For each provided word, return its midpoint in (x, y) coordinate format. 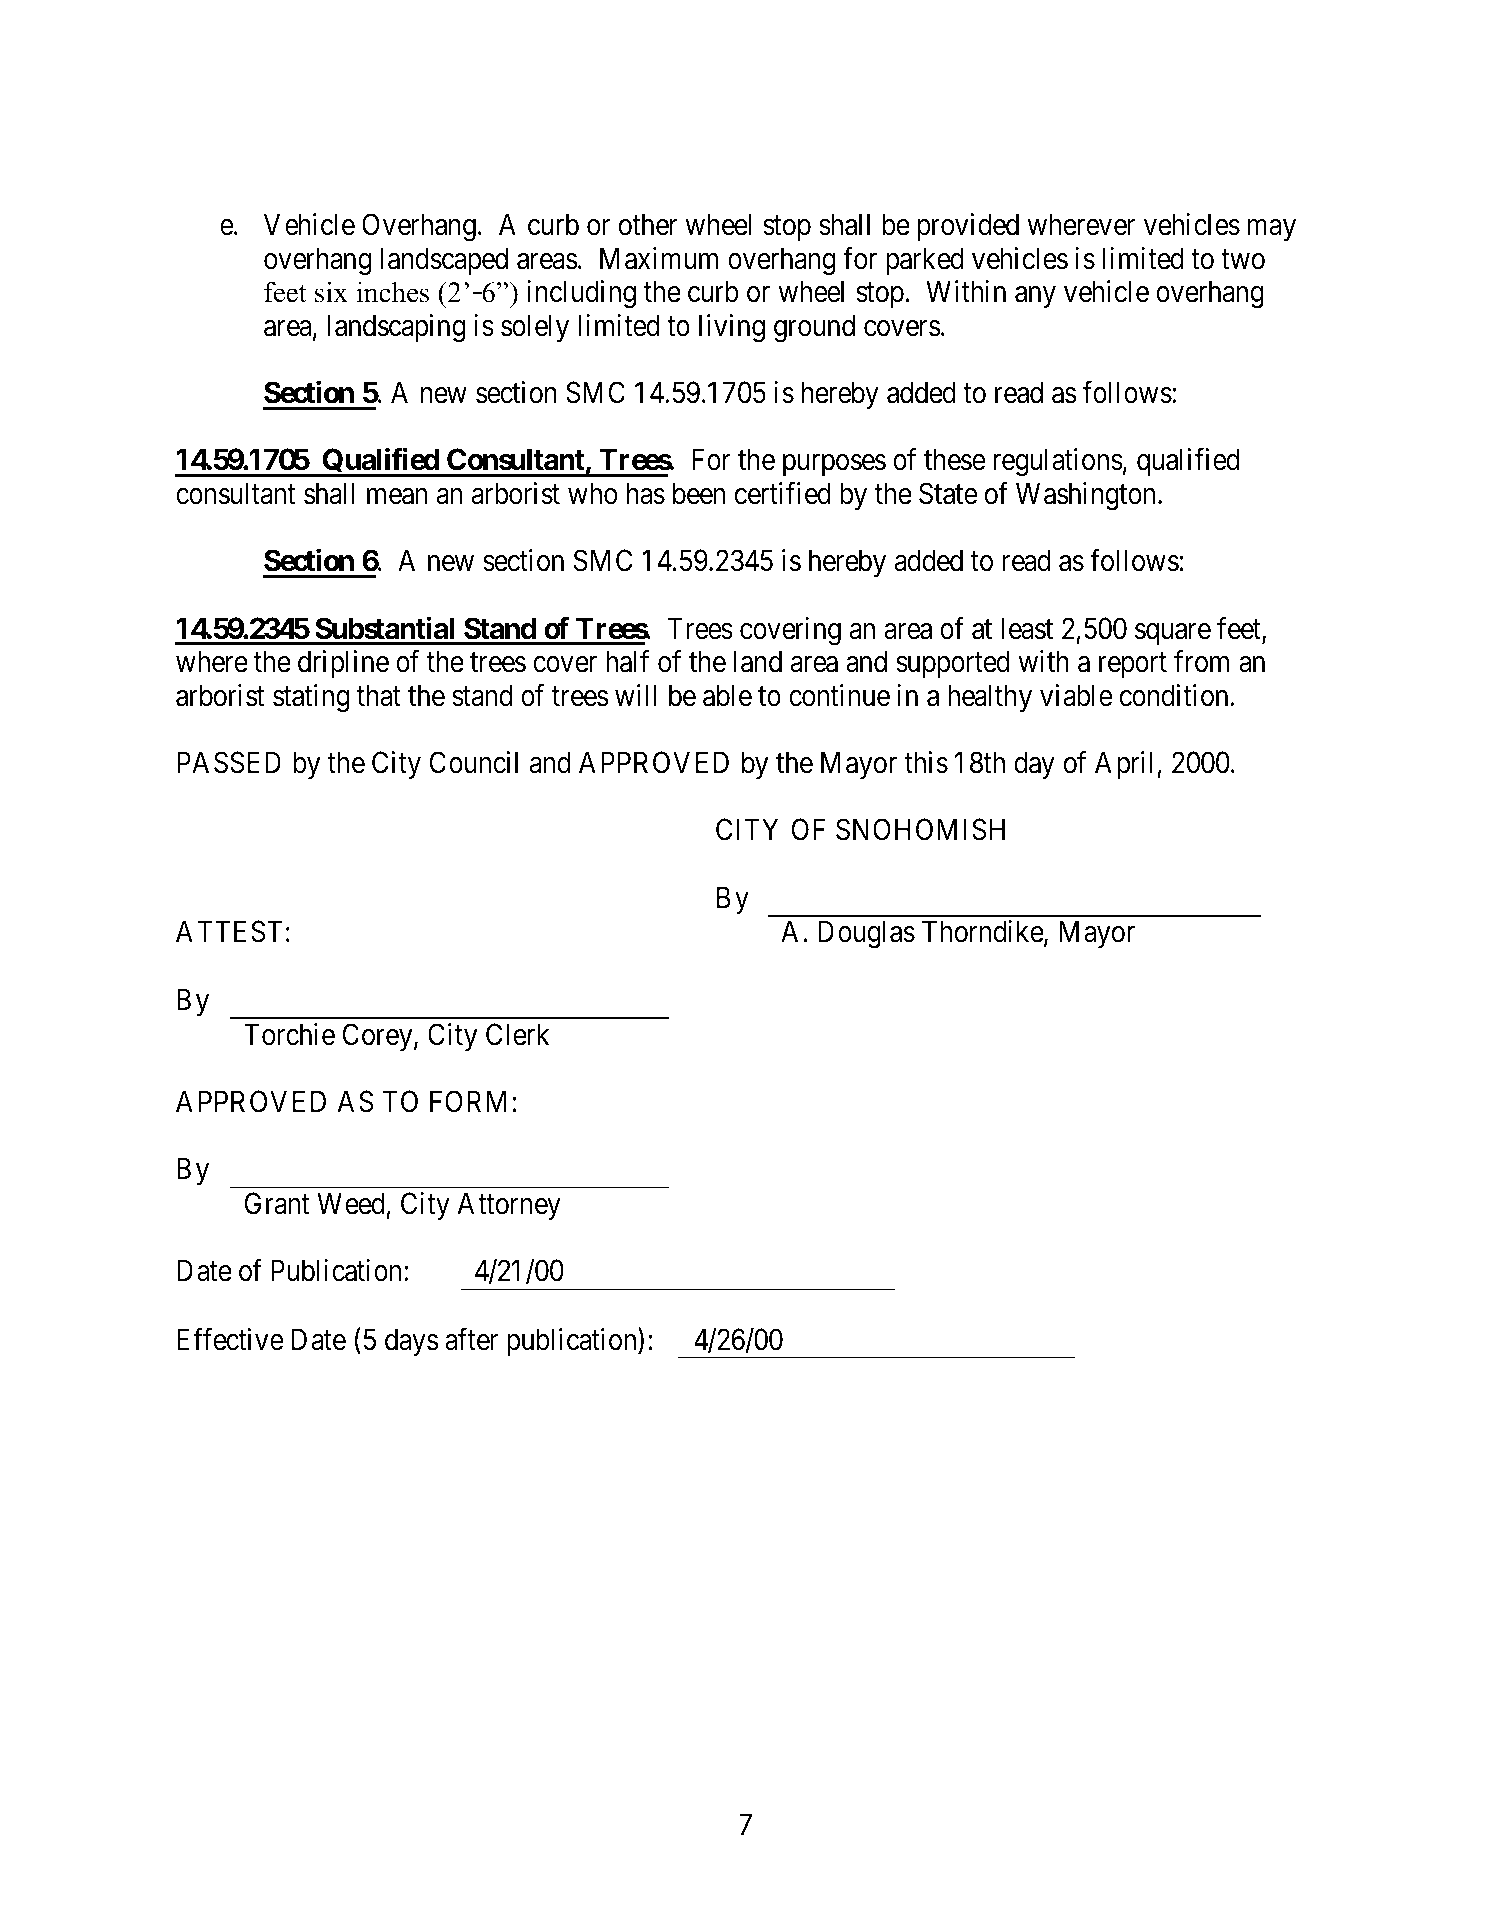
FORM (468, 1101)
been (699, 493)
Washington (1087, 496)
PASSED (229, 762)
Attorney (509, 1206)
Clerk (517, 1034)
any (1035, 297)
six (331, 292)
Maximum (659, 258)
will (635, 695)
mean (397, 497)
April (1126, 765)
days (411, 1342)
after (471, 1339)
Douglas (866, 934)
